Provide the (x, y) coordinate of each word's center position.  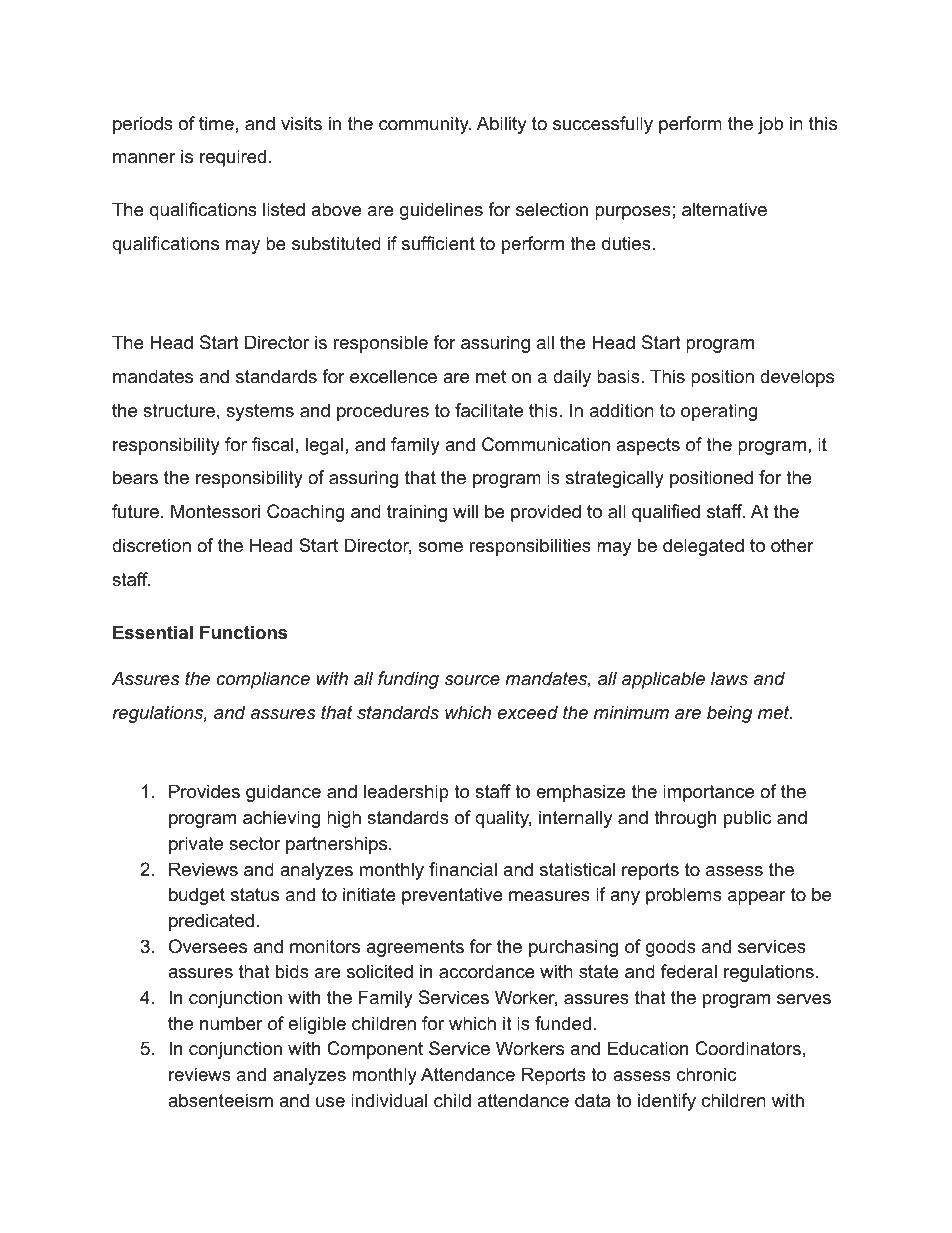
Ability (502, 125)
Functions (243, 632)
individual (389, 1100)
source (472, 680)
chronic (706, 1074)
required (233, 158)
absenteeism (220, 1100)
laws (729, 678)
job (770, 125)
